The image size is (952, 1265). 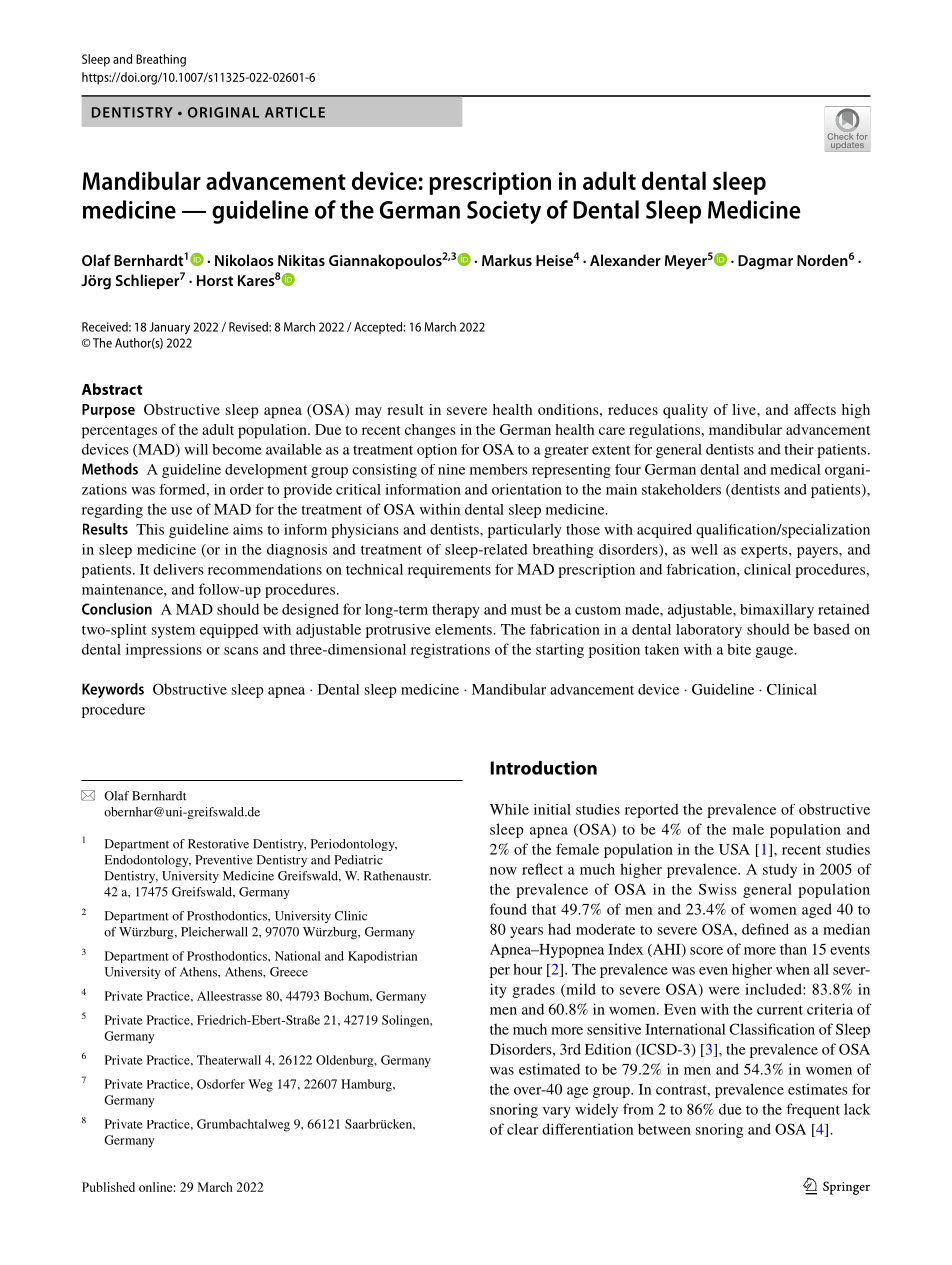 I want to click on system, so click(x=173, y=631).
